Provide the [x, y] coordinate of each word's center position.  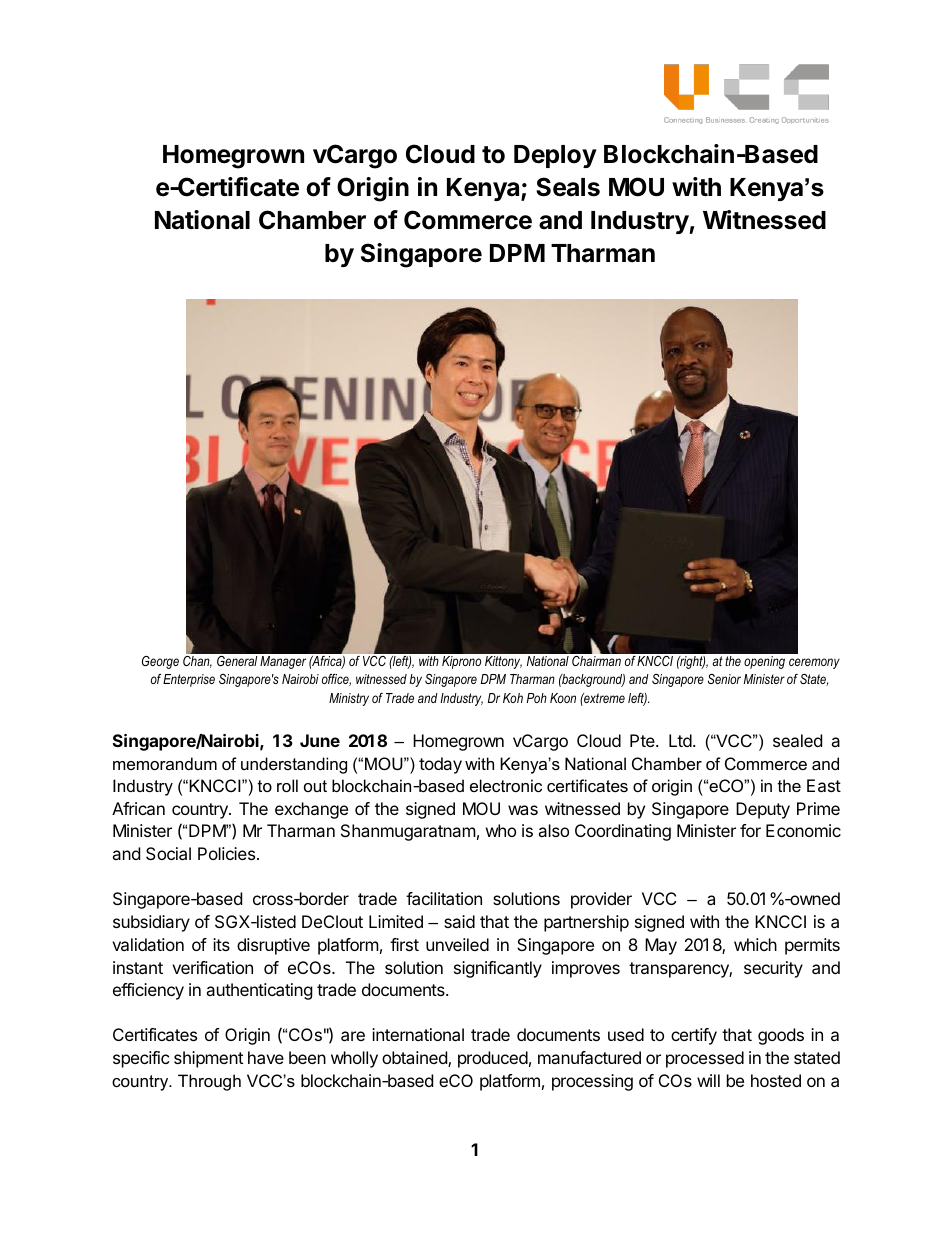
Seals [568, 187]
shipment [208, 1059]
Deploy [555, 156]
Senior [724, 679]
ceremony [814, 663]
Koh [513, 698]
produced [493, 1059]
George [160, 662]
